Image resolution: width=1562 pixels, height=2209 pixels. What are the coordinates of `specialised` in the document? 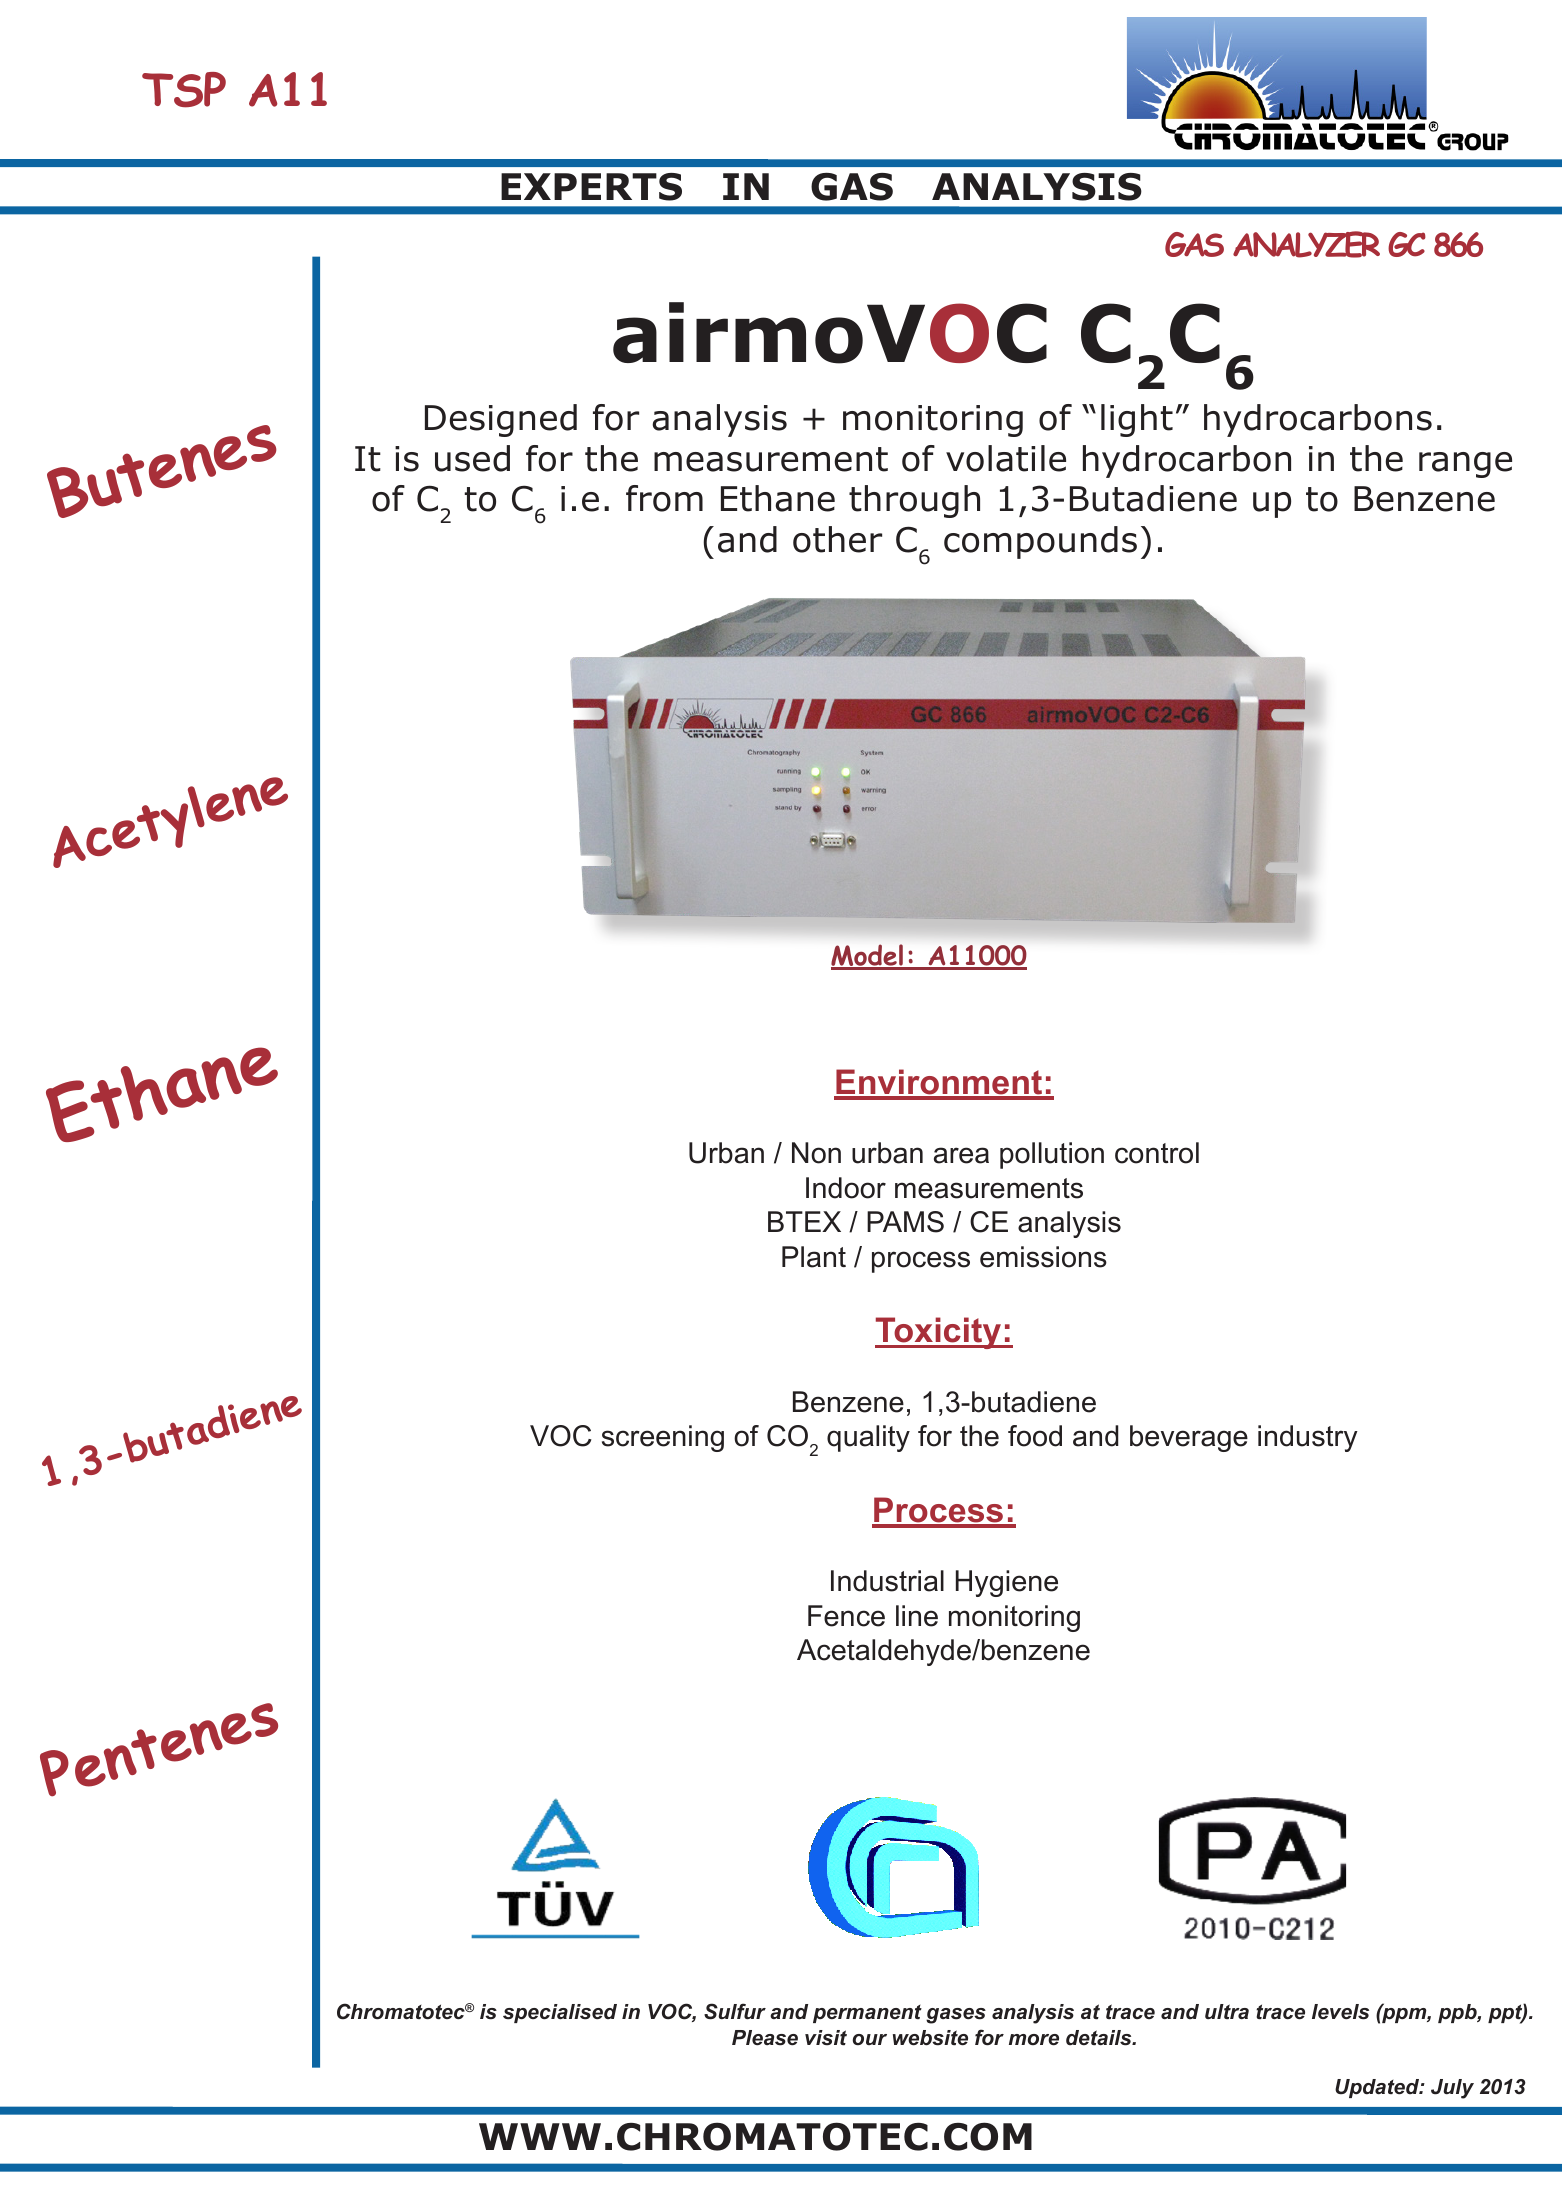 It's located at (560, 2013).
